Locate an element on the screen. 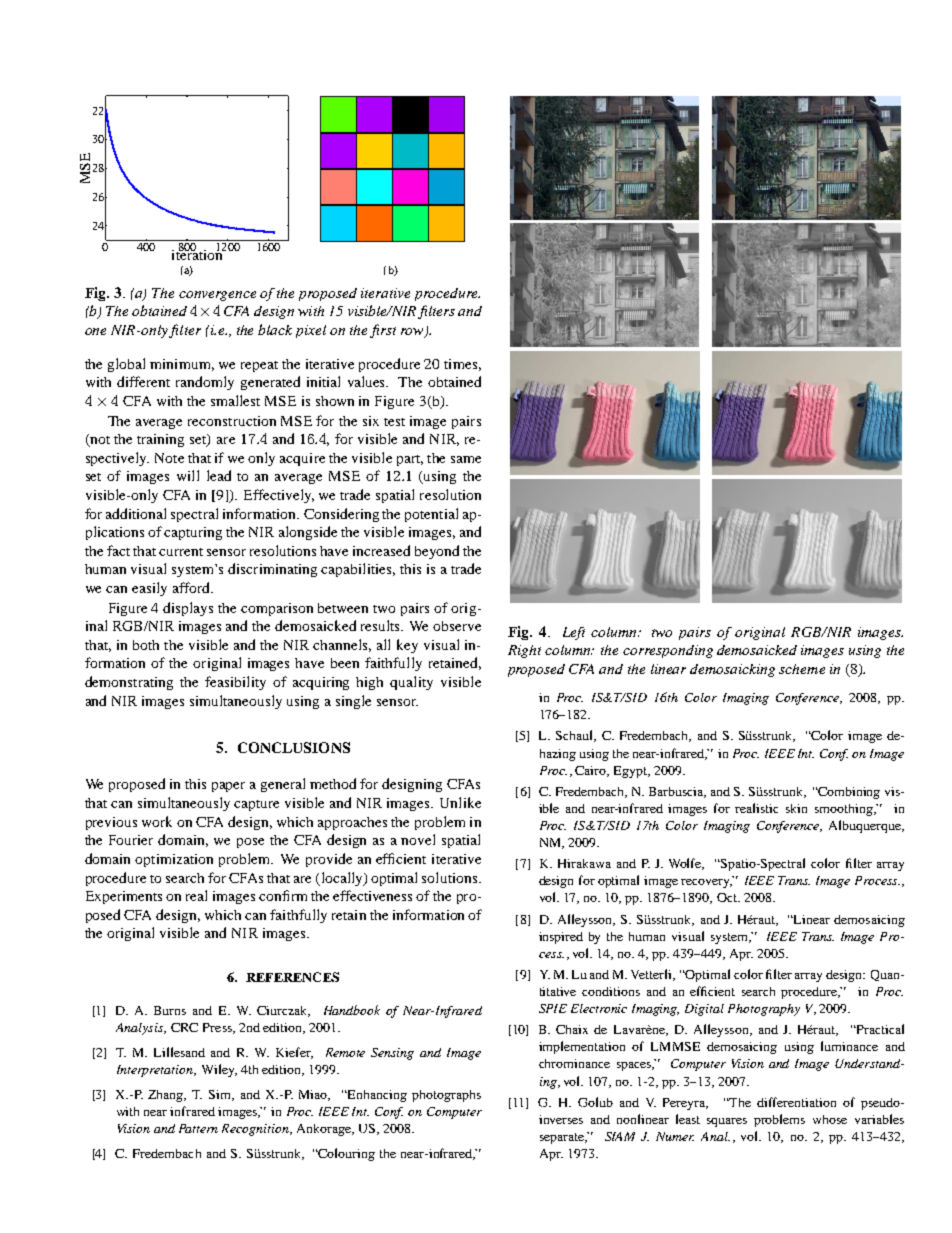 The width and height of the screenshot is (952, 1233). beyond is located at coordinates (437, 552).
